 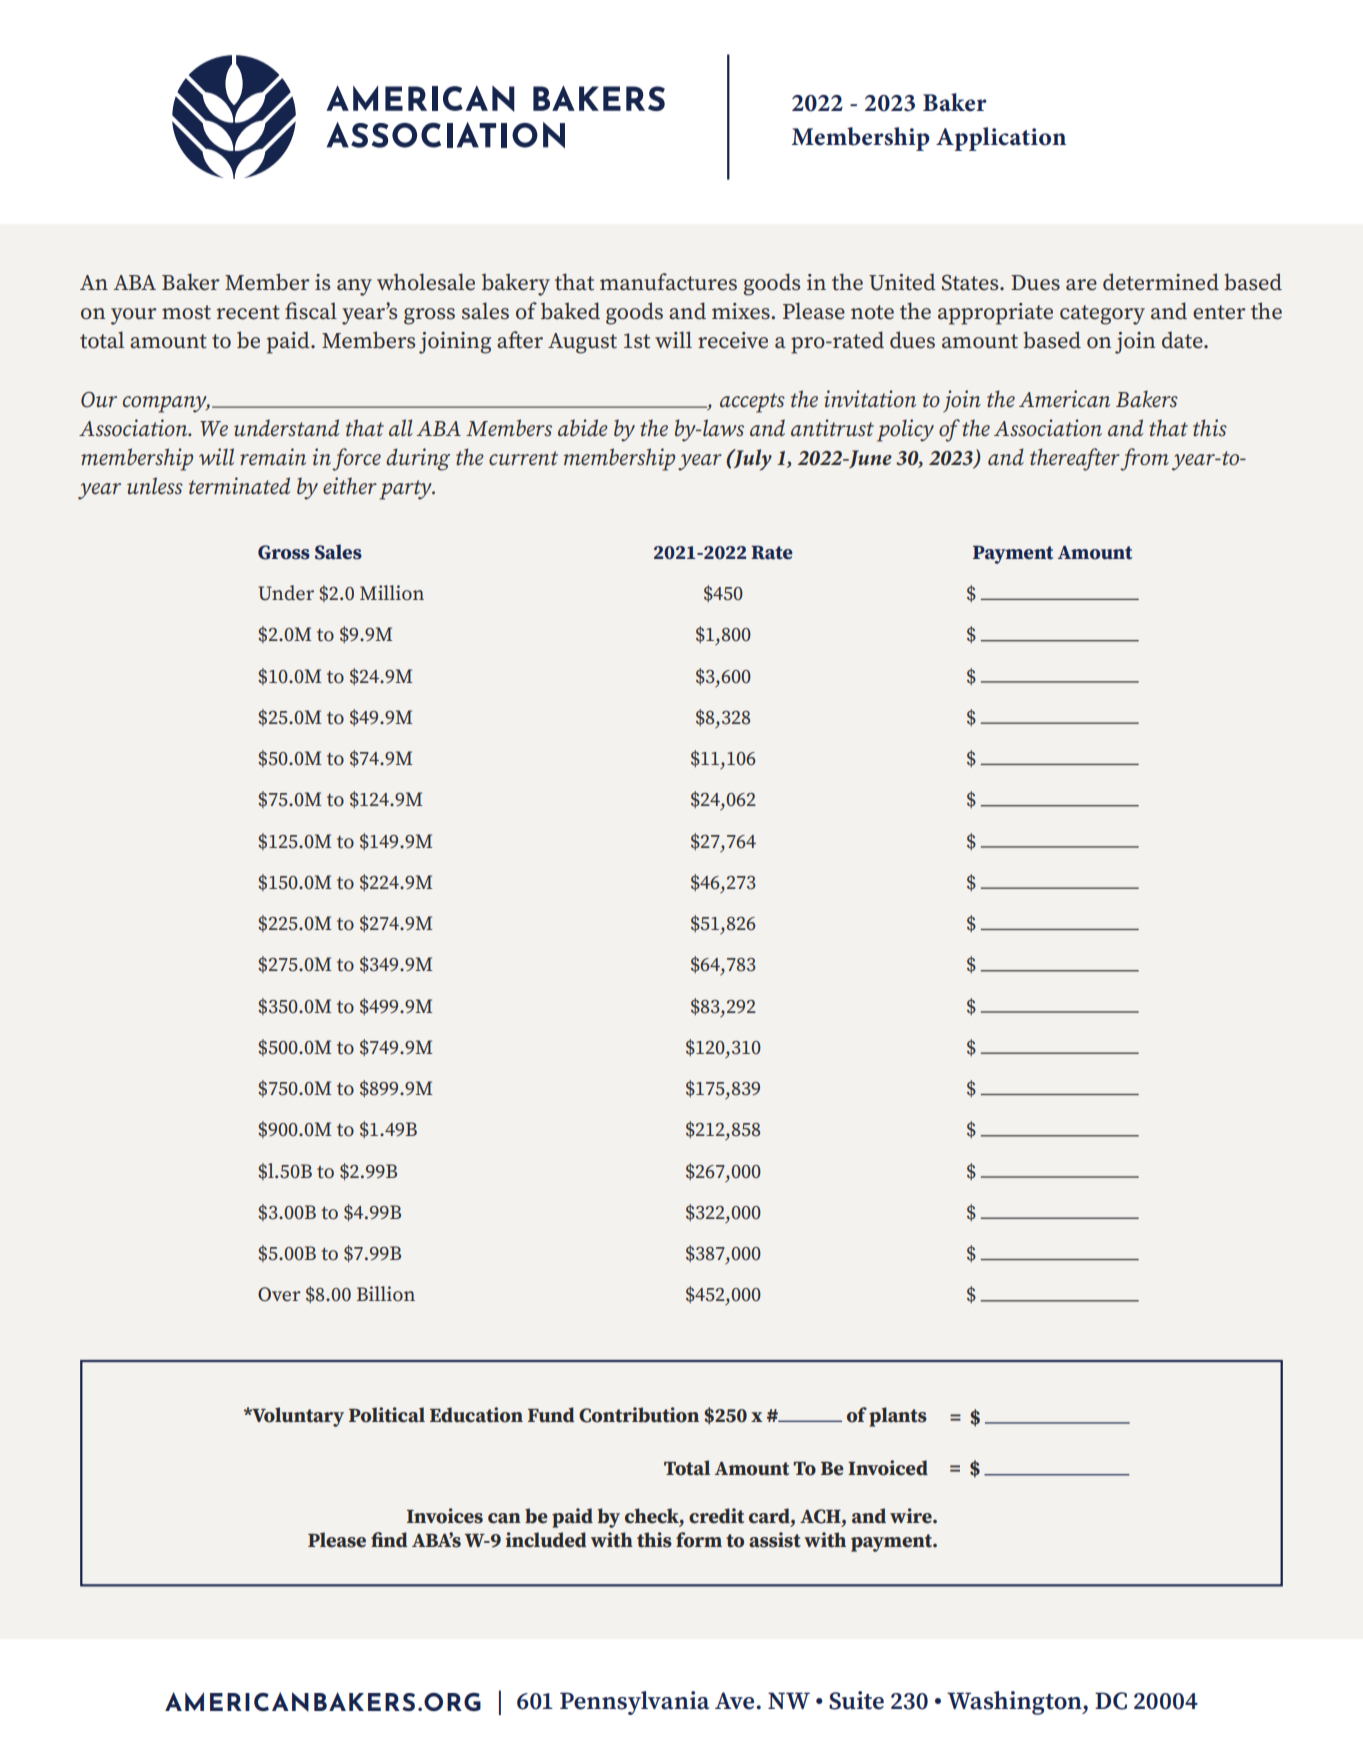 What do you see at coordinates (898, 1417) in the image?
I see `plants` at bounding box center [898, 1417].
